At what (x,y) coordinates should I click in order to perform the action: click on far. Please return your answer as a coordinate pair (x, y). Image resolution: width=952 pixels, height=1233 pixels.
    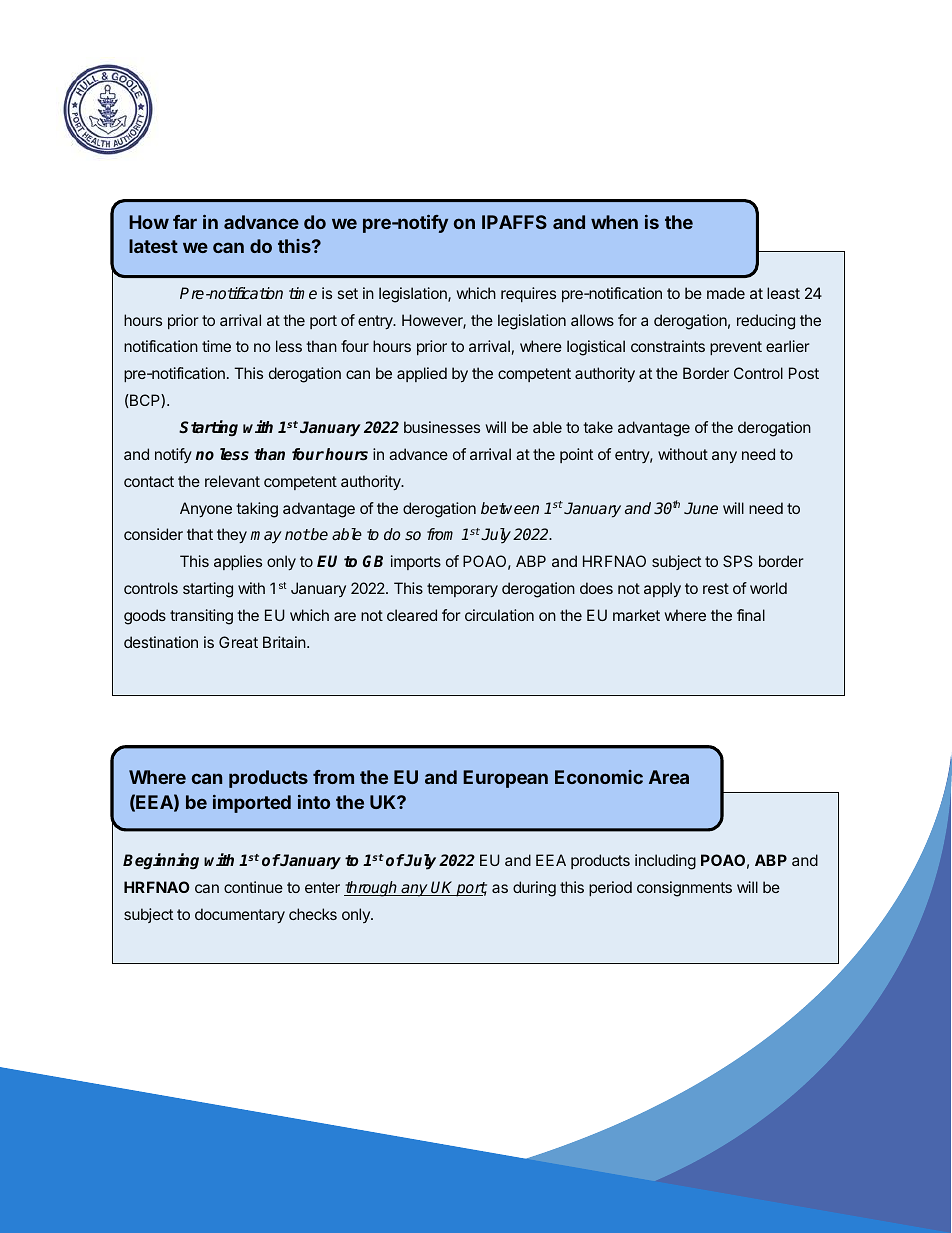
    Looking at the image, I should click on (185, 222).
